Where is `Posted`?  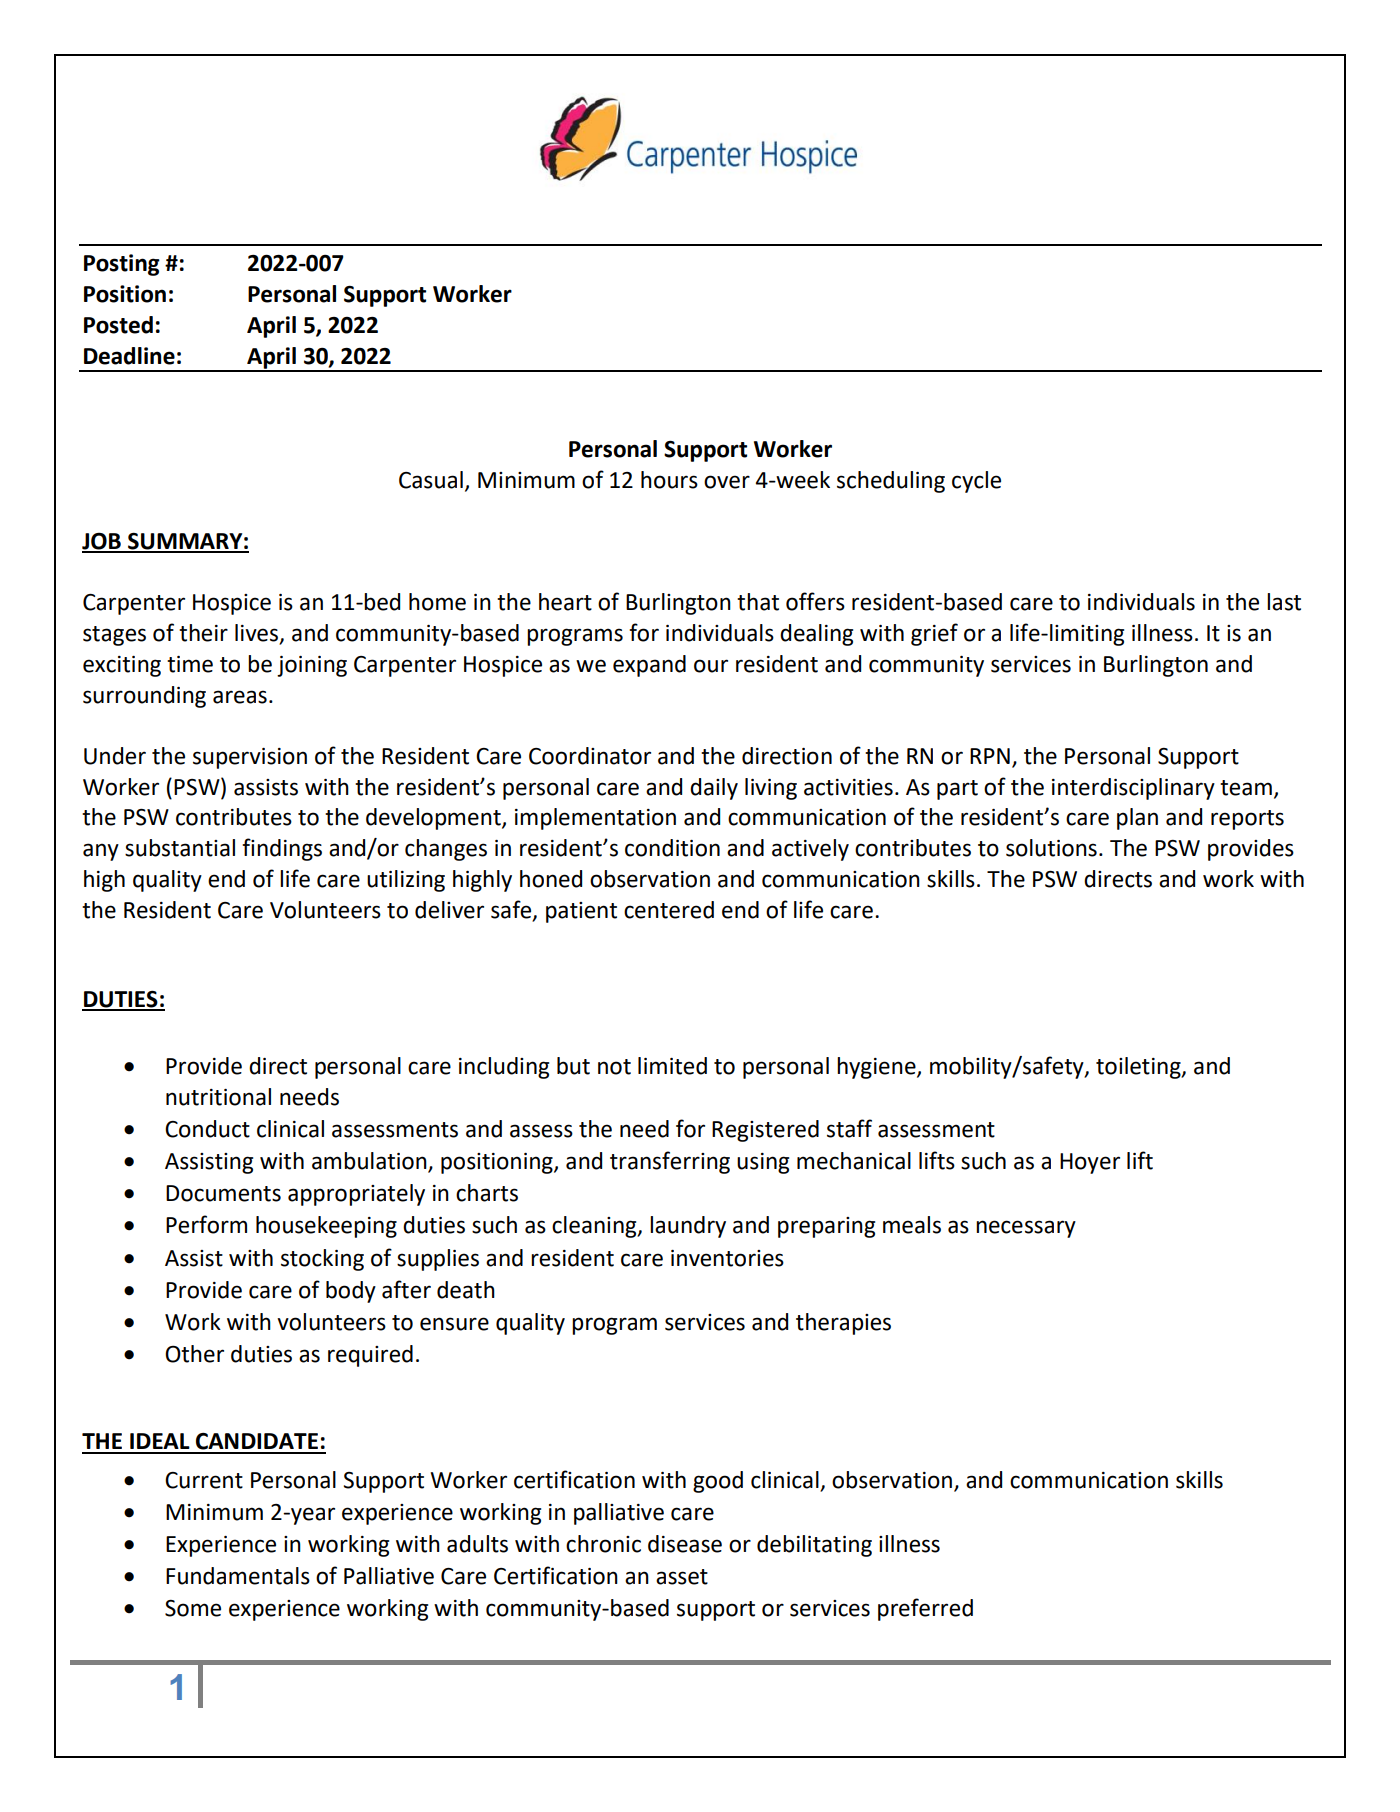
Posted is located at coordinates (118, 325).
